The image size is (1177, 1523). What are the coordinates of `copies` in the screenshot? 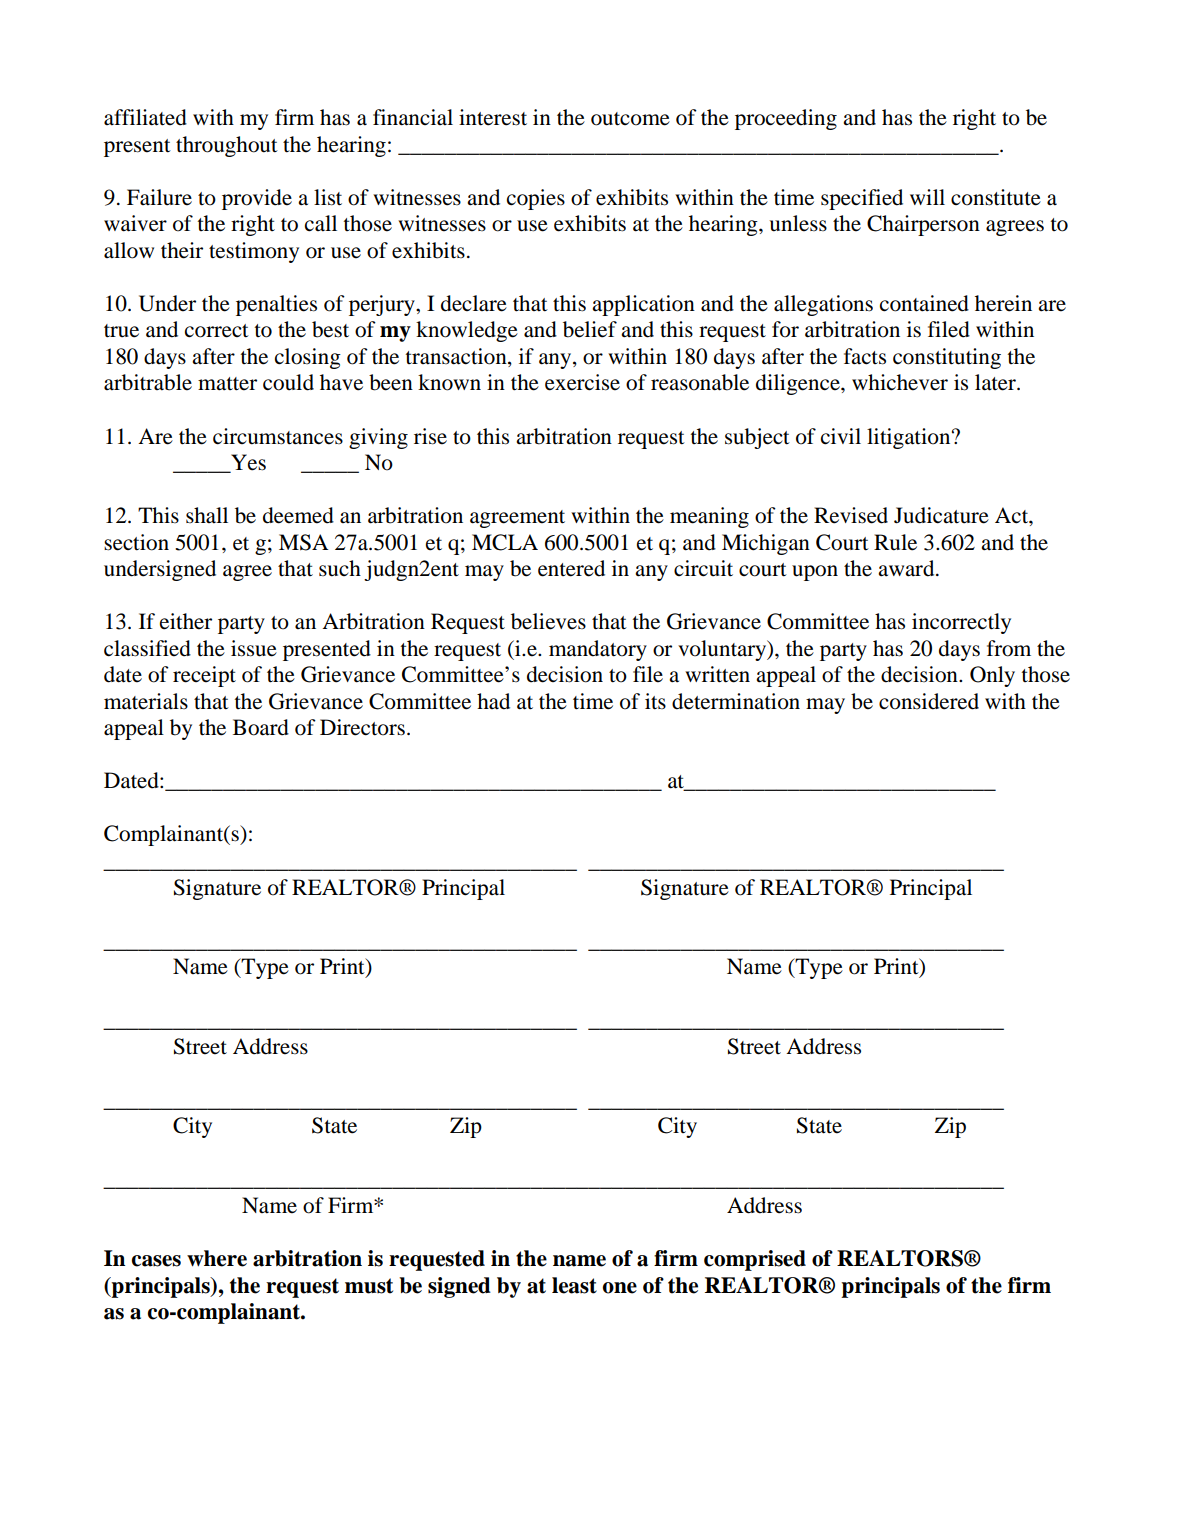 It's located at (536, 199).
